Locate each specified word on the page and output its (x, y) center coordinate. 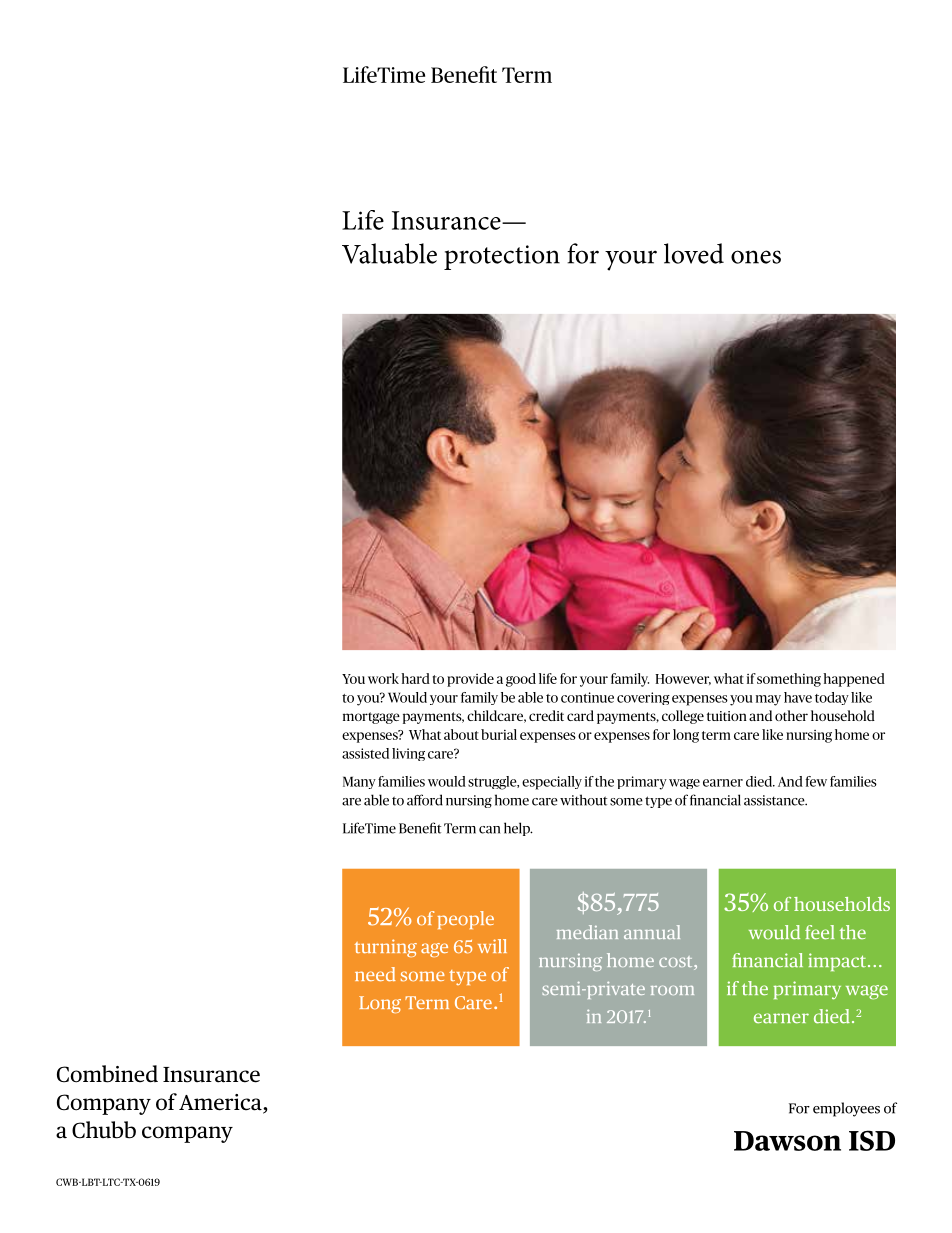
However (683, 679)
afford (425, 800)
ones (756, 257)
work (383, 678)
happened (854, 680)
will (492, 946)
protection (502, 257)
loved (694, 253)
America (221, 1103)
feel (819, 932)
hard (415, 678)
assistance (775, 800)
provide (470, 680)
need (375, 974)
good (521, 680)
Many (359, 782)
